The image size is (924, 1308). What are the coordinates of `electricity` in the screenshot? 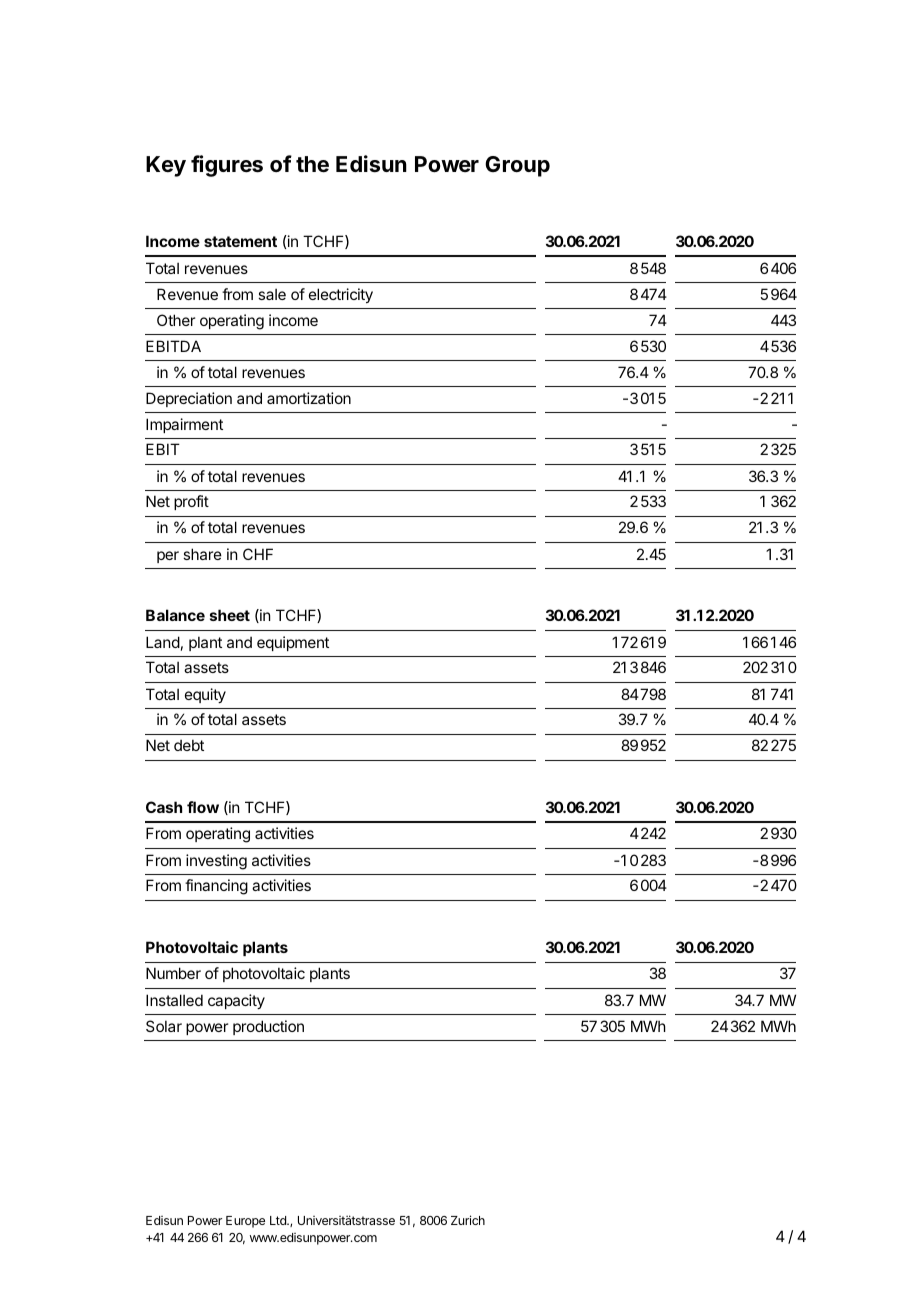 It's located at (341, 295).
